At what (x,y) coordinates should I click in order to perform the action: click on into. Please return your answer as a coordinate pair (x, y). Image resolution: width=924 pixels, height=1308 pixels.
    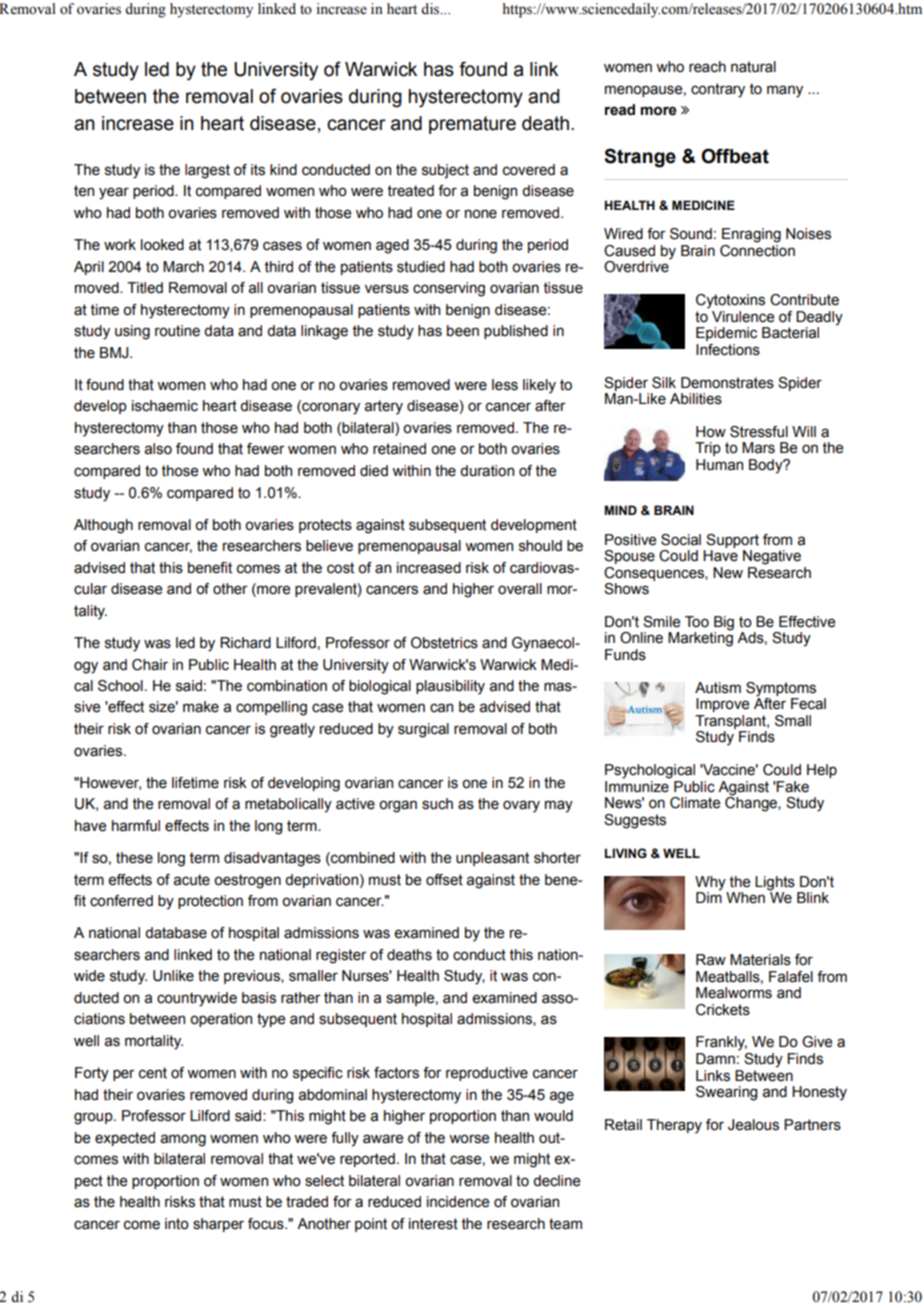
    Looking at the image, I should click on (177, 1224).
